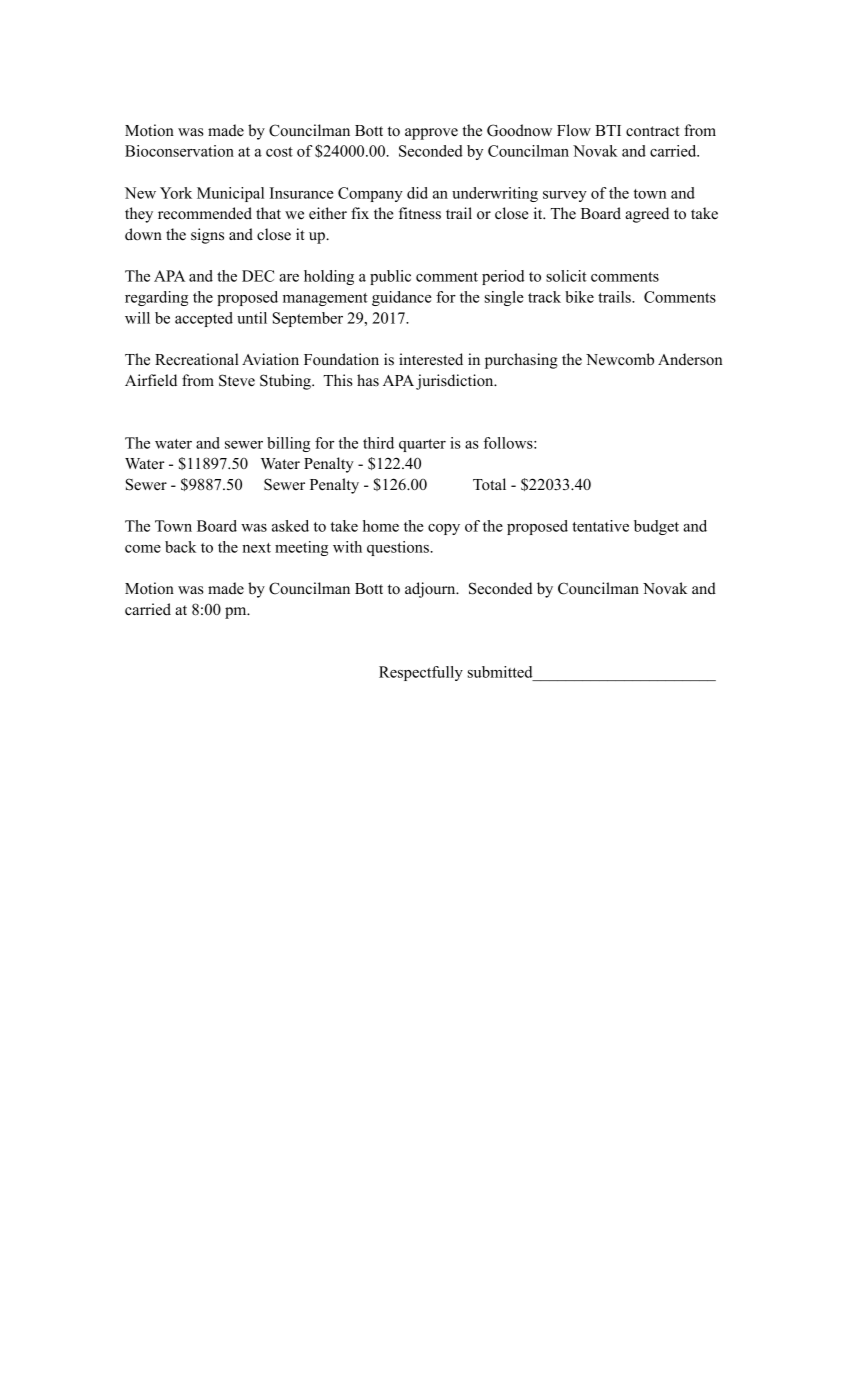 The width and height of the screenshot is (849, 1400). I want to click on BTI, so click(608, 130).
